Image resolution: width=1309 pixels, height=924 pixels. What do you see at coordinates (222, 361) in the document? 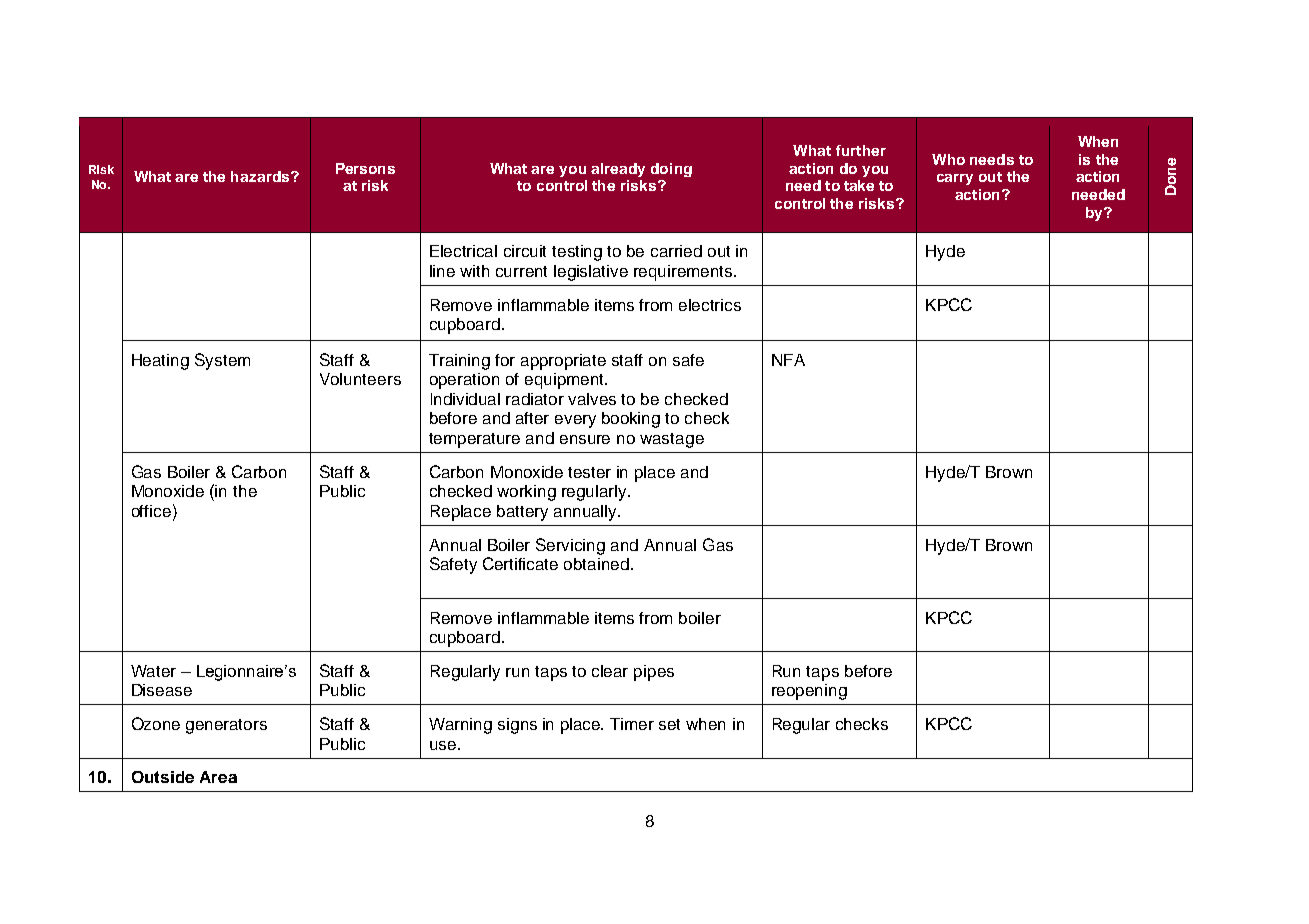
I see `System` at bounding box center [222, 361].
